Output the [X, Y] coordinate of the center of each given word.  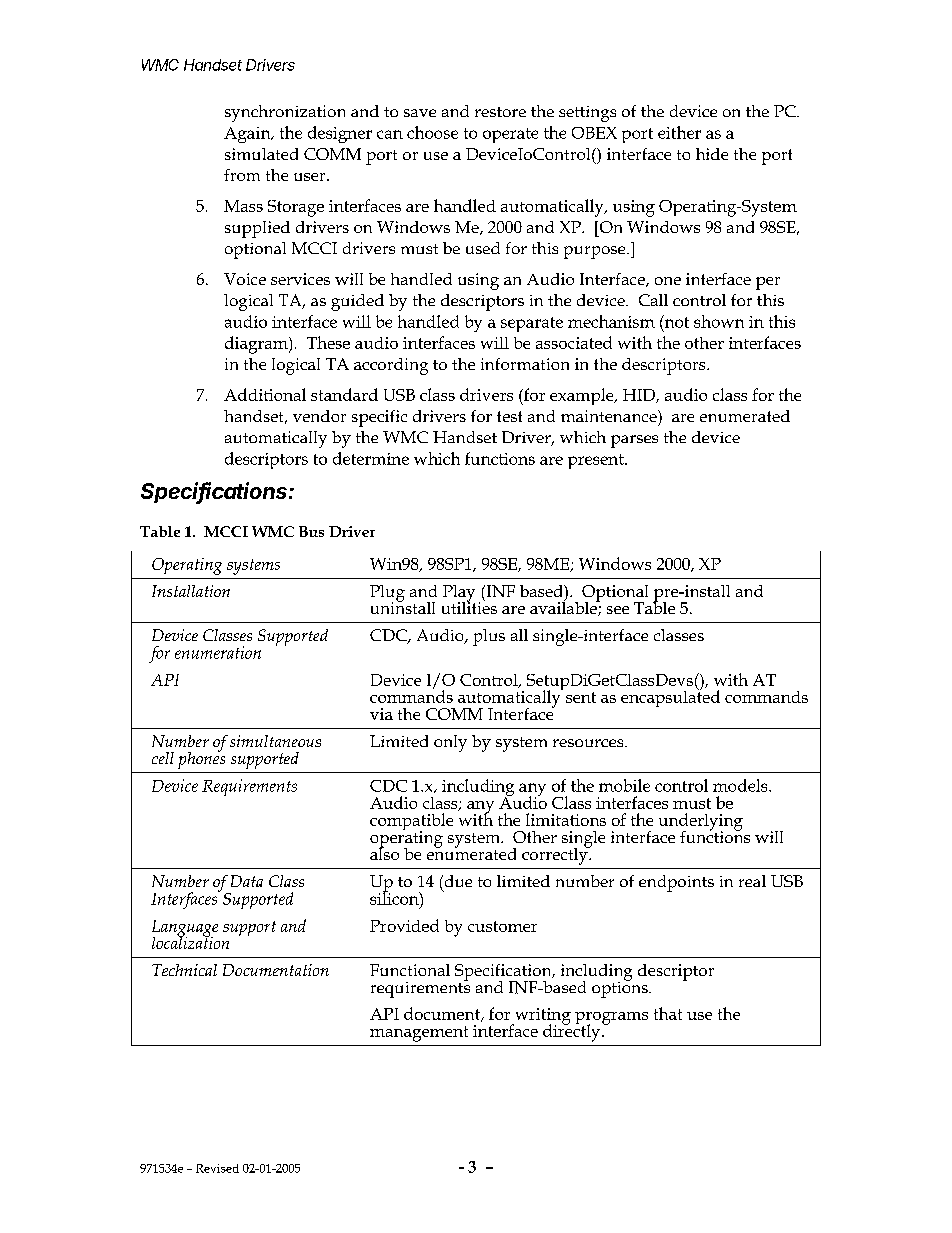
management [419, 1034]
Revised [217, 1168]
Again [248, 135]
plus [489, 637]
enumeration [218, 652]
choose [432, 132]
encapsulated [670, 697]
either [679, 132]
